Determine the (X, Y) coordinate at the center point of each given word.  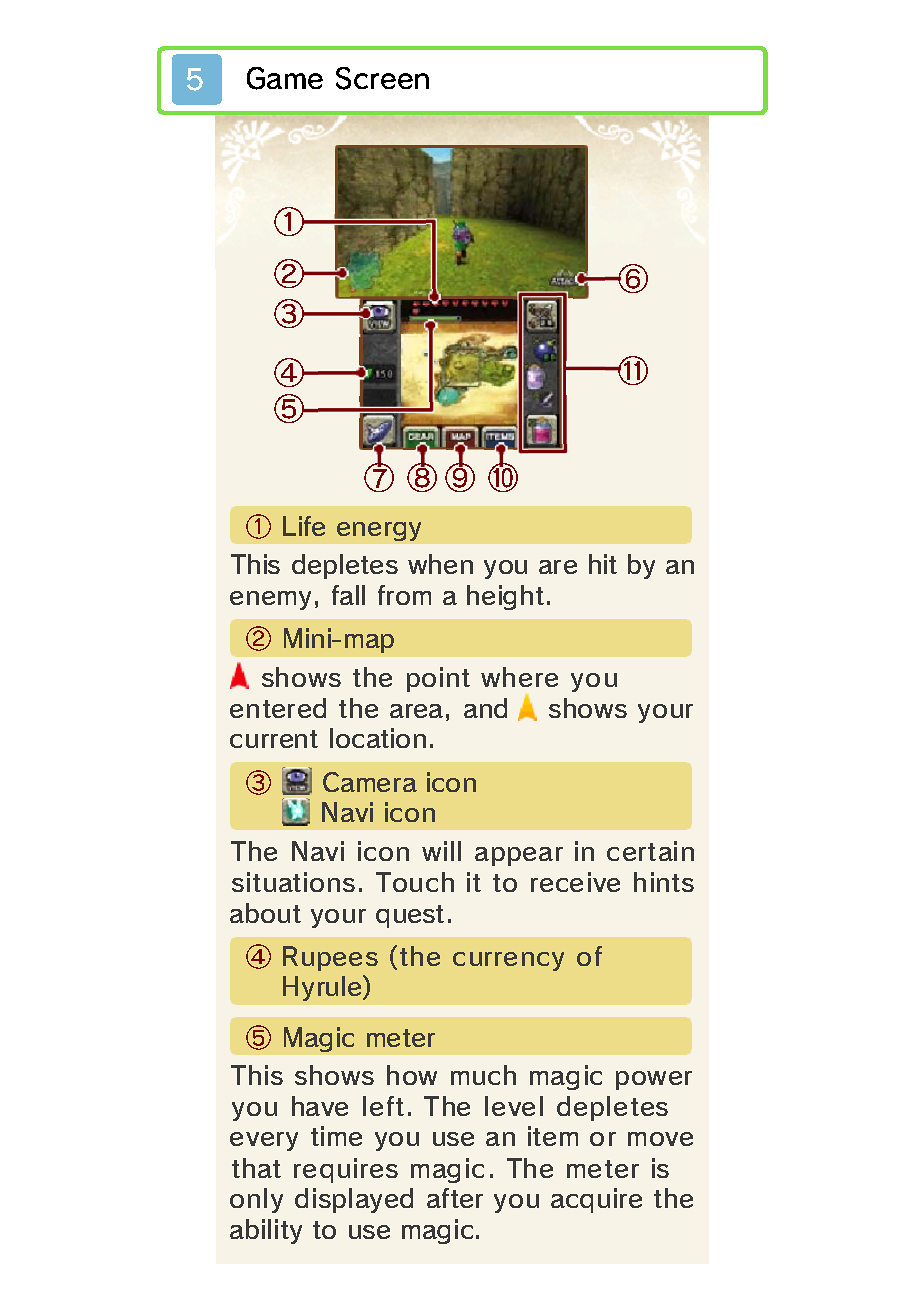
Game (285, 78)
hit (603, 564)
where (519, 677)
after (455, 1198)
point (438, 679)
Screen (382, 78)
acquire (596, 1200)
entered (278, 708)
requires (346, 1170)
